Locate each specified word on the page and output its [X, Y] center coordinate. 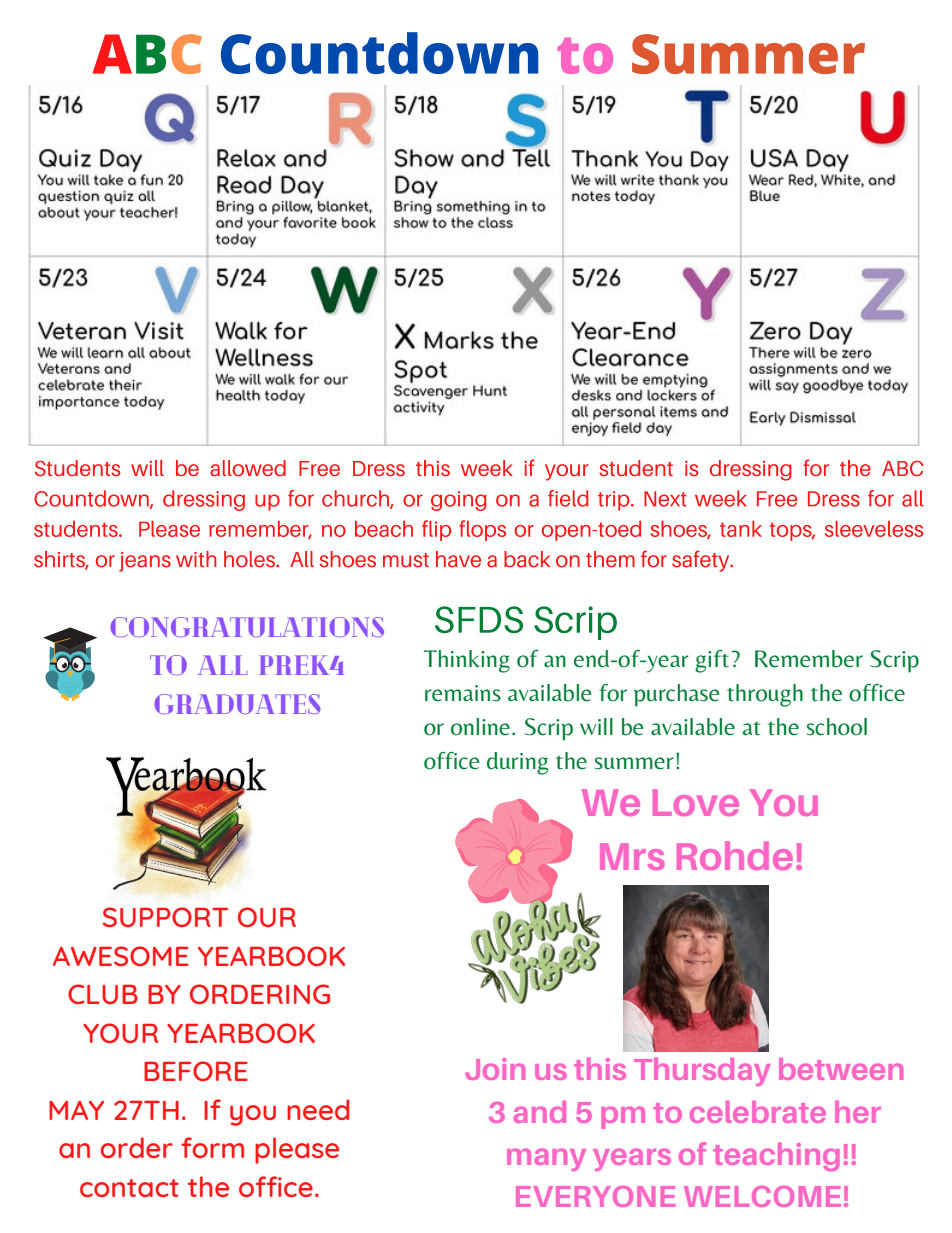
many [546, 1159]
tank [741, 528]
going [458, 501]
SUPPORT [165, 917]
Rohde [735, 855]
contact [129, 1188]
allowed [248, 468]
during [517, 763]
